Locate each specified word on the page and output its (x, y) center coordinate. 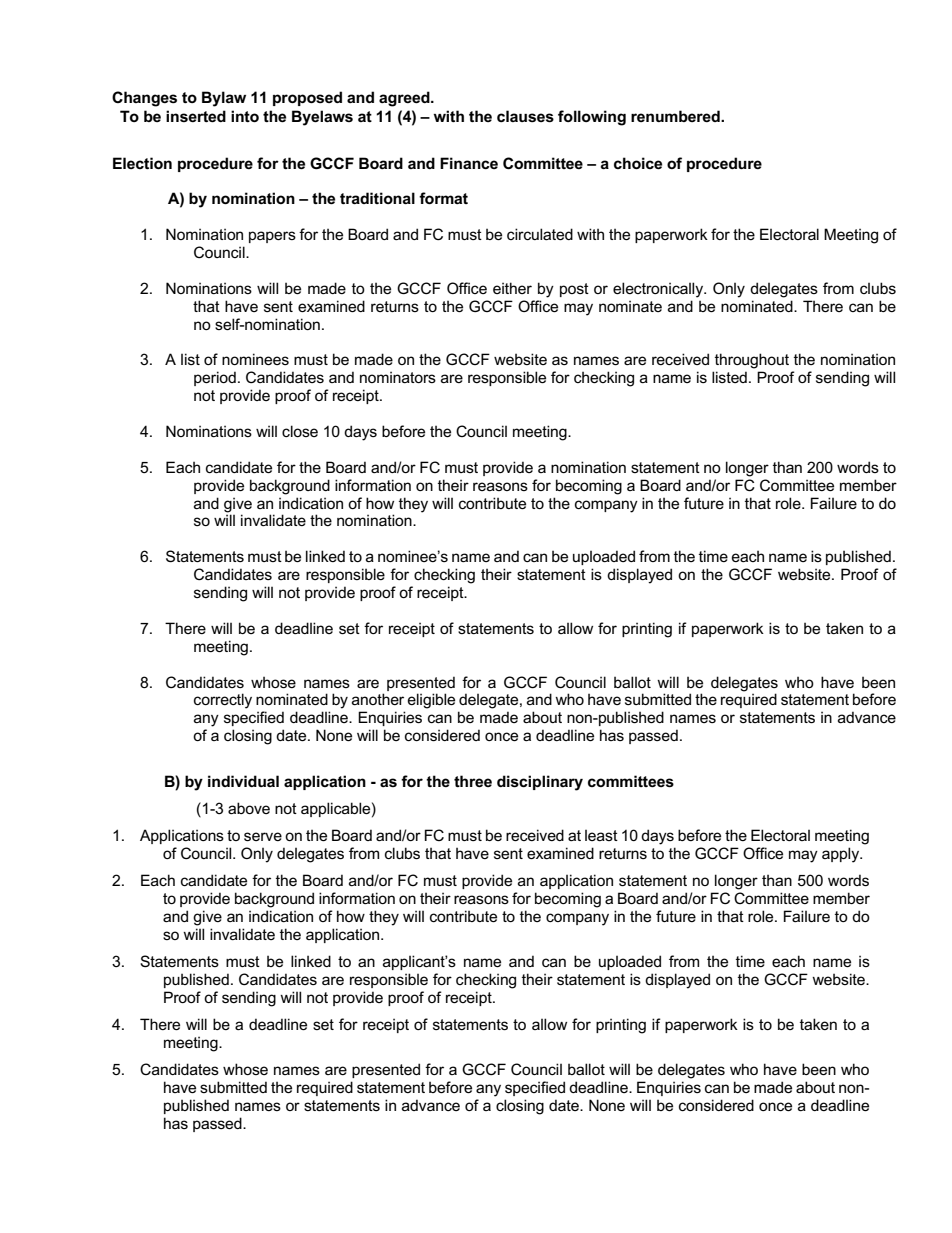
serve (263, 836)
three (473, 781)
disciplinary (540, 783)
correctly (223, 701)
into (245, 116)
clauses (525, 116)
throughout (752, 361)
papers (272, 237)
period (215, 378)
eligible (431, 701)
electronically (659, 290)
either (512, 288)
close (300, 431)
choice (638, 163)
